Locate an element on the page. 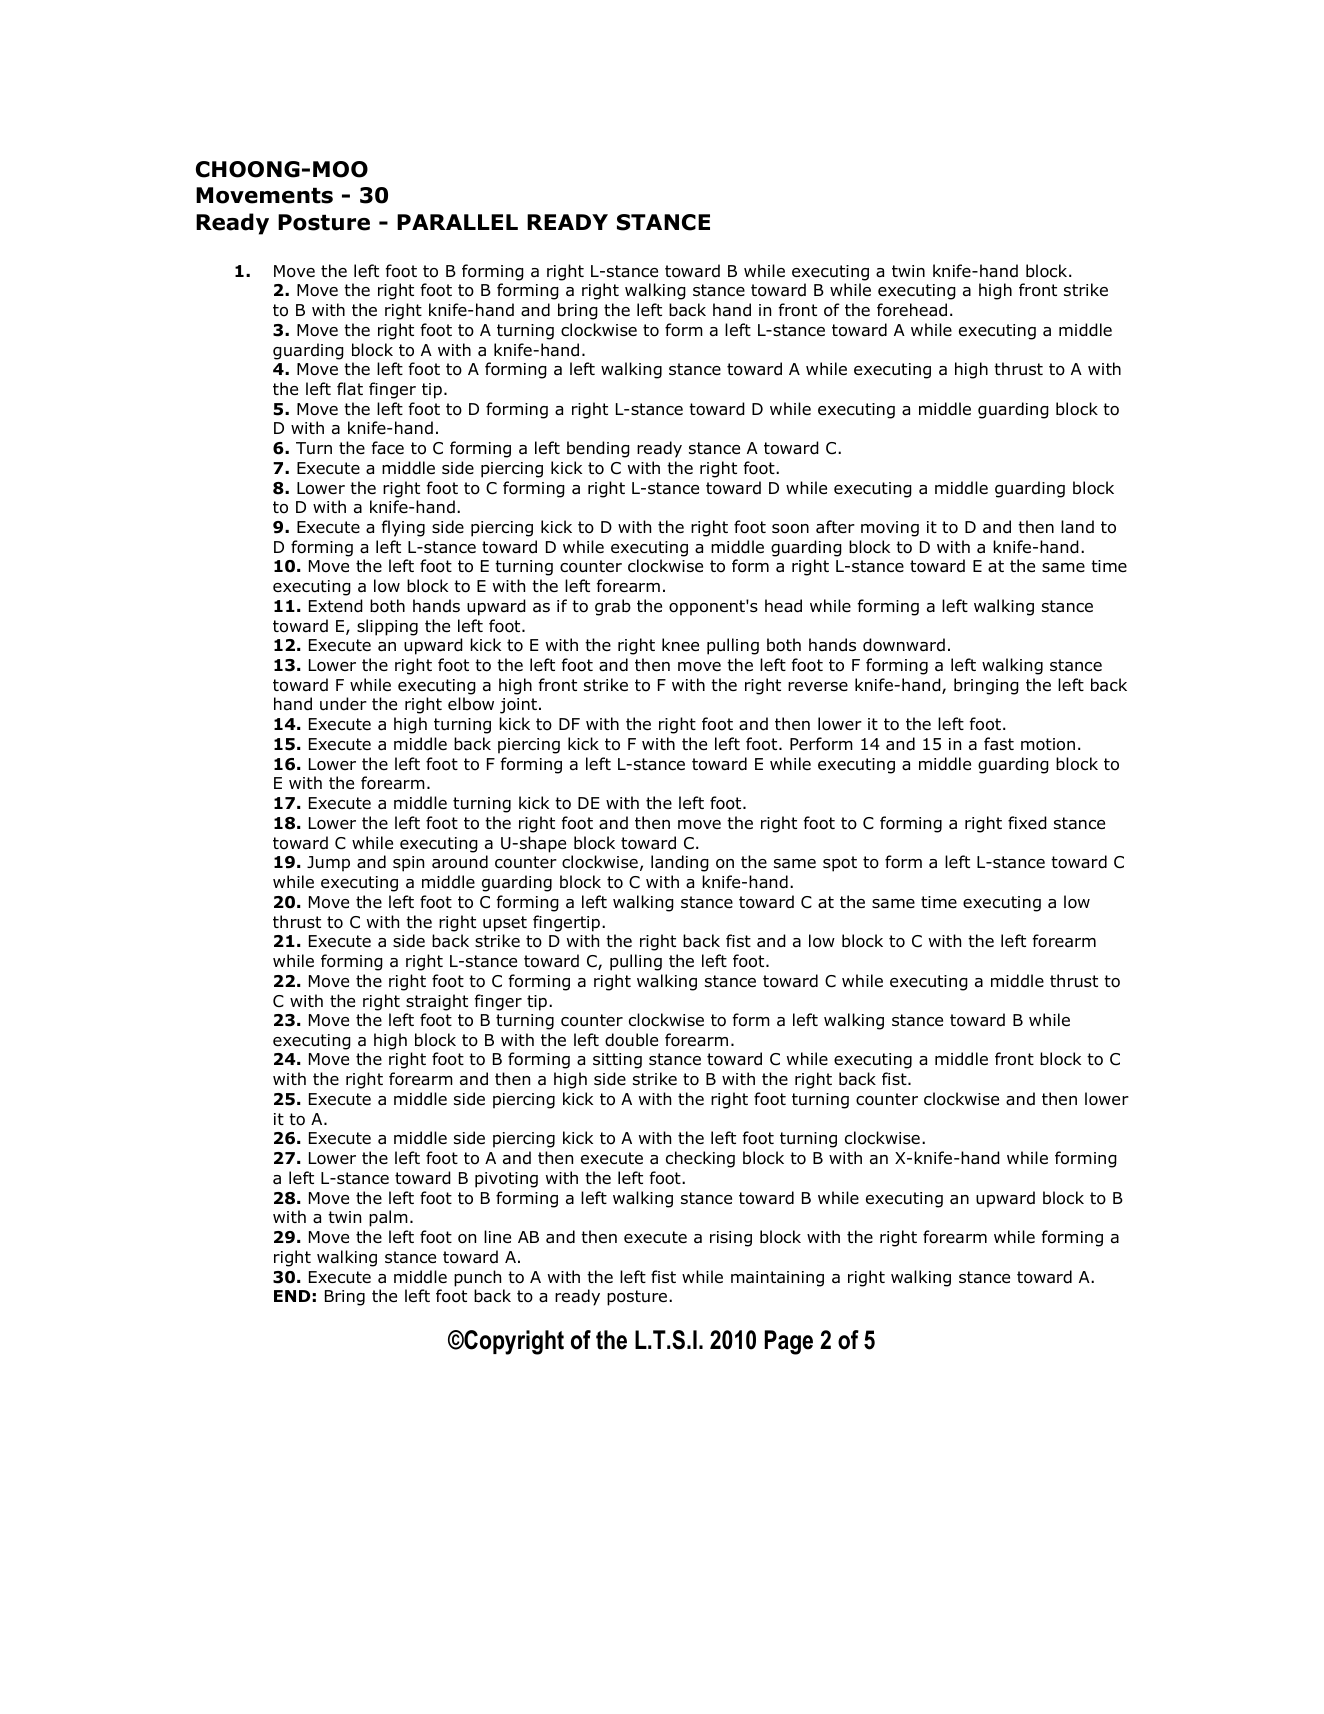 This image has height=1714, width=1324. punch is located at coordinates (477, 1278).
